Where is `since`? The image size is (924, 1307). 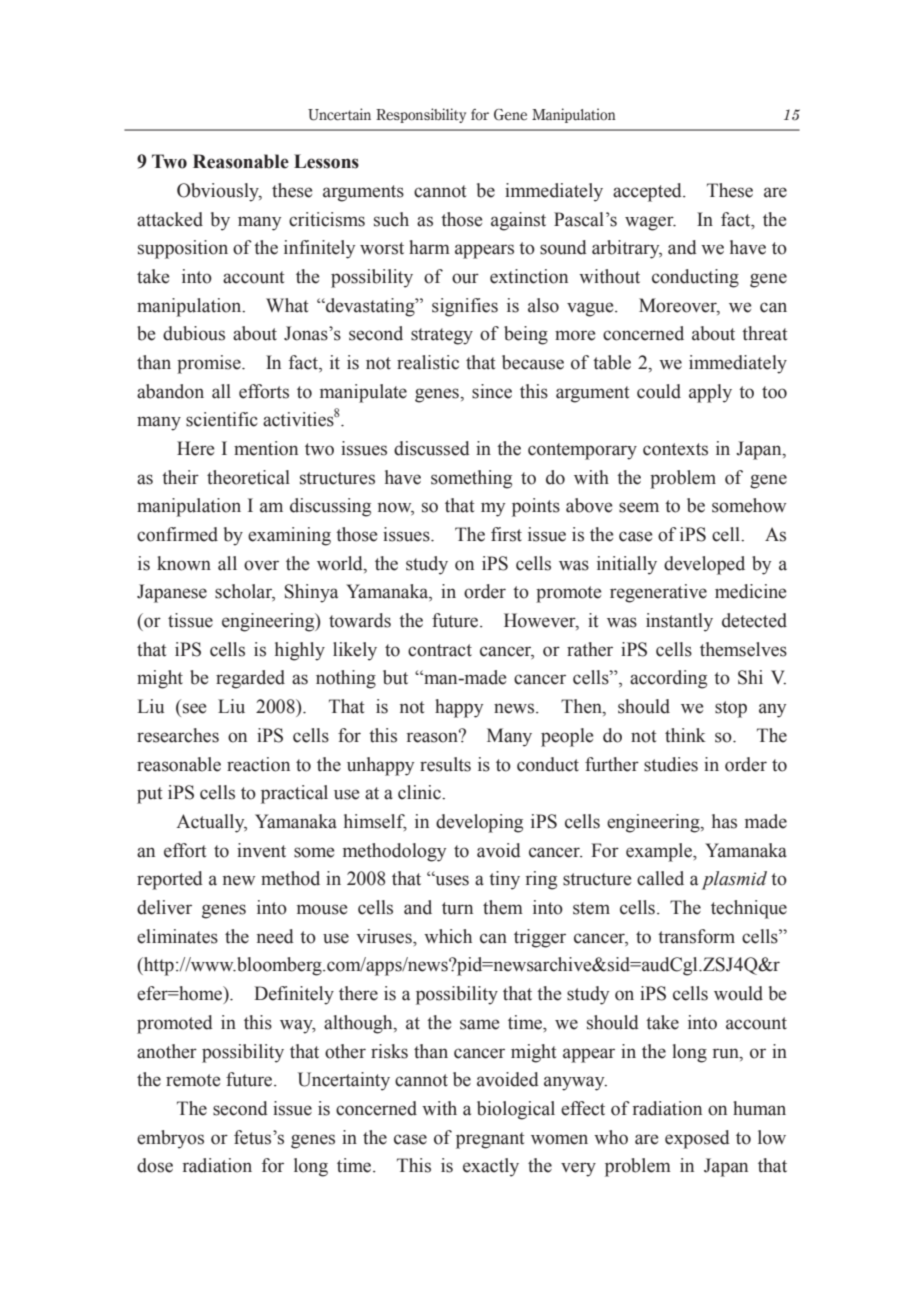
since is located at coordinates (492, 391).
